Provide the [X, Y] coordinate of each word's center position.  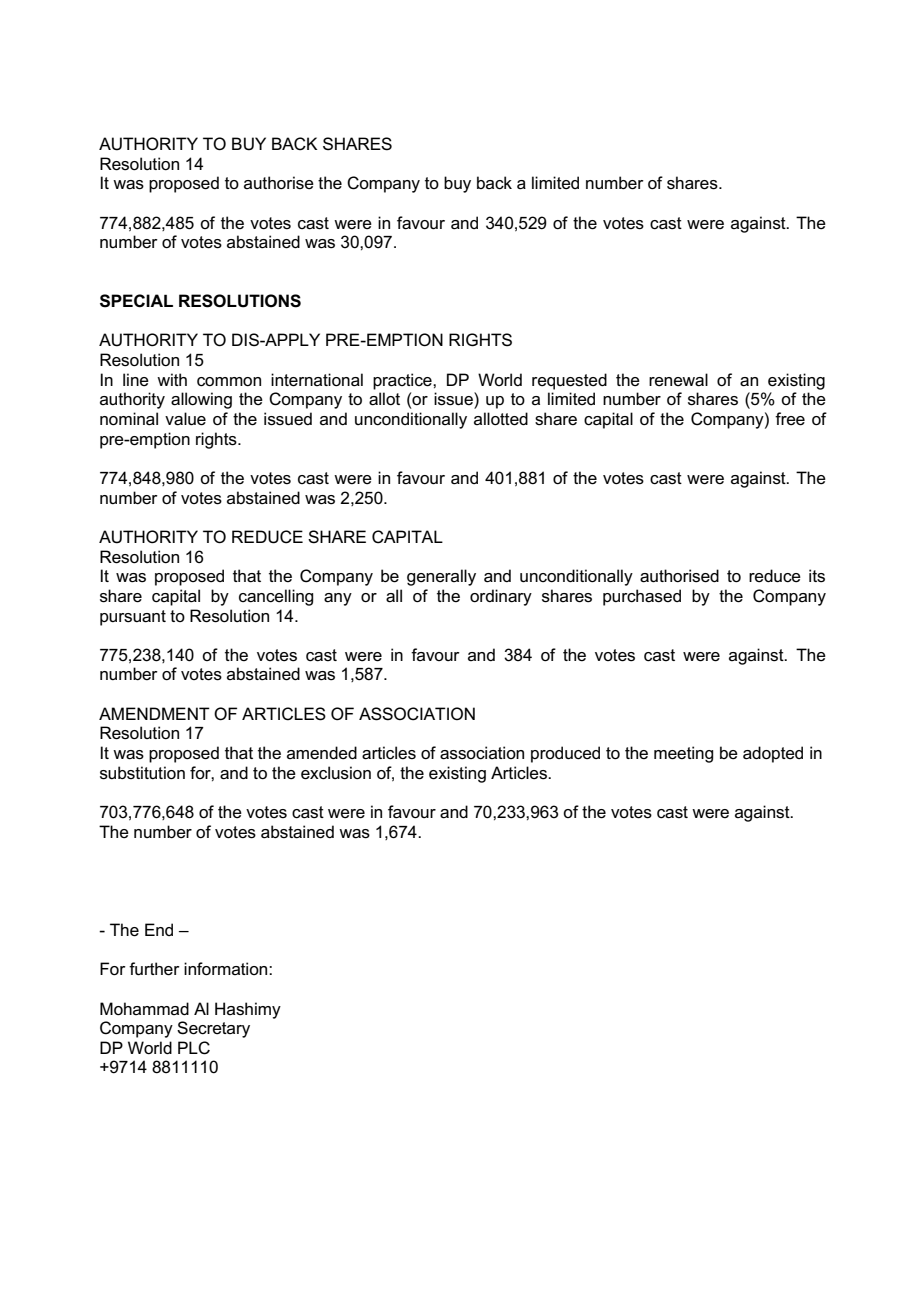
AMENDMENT [154, 713]
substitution [142, 773]
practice [403, 381]
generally [441, 577]
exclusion [336, 773]
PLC [194, 1048]
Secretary [213, 1029]
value [185, 419]
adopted [773, 754]
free [790, 419]
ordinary [501, 597]
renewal [678, 380]
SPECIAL [136, 301]
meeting [683, 754]
